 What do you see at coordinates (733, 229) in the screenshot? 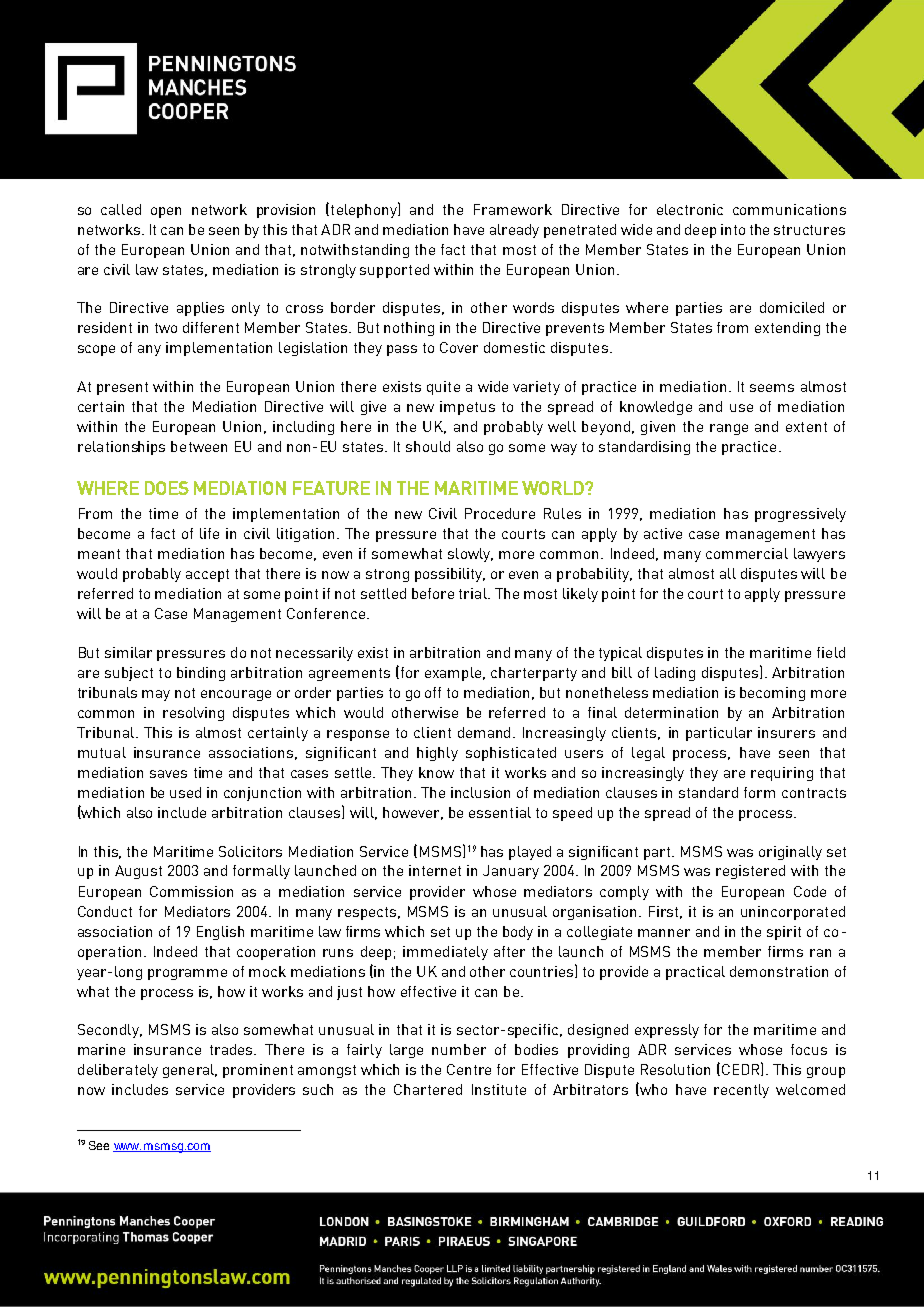
I see `into` at bounding box center [733, 229].
